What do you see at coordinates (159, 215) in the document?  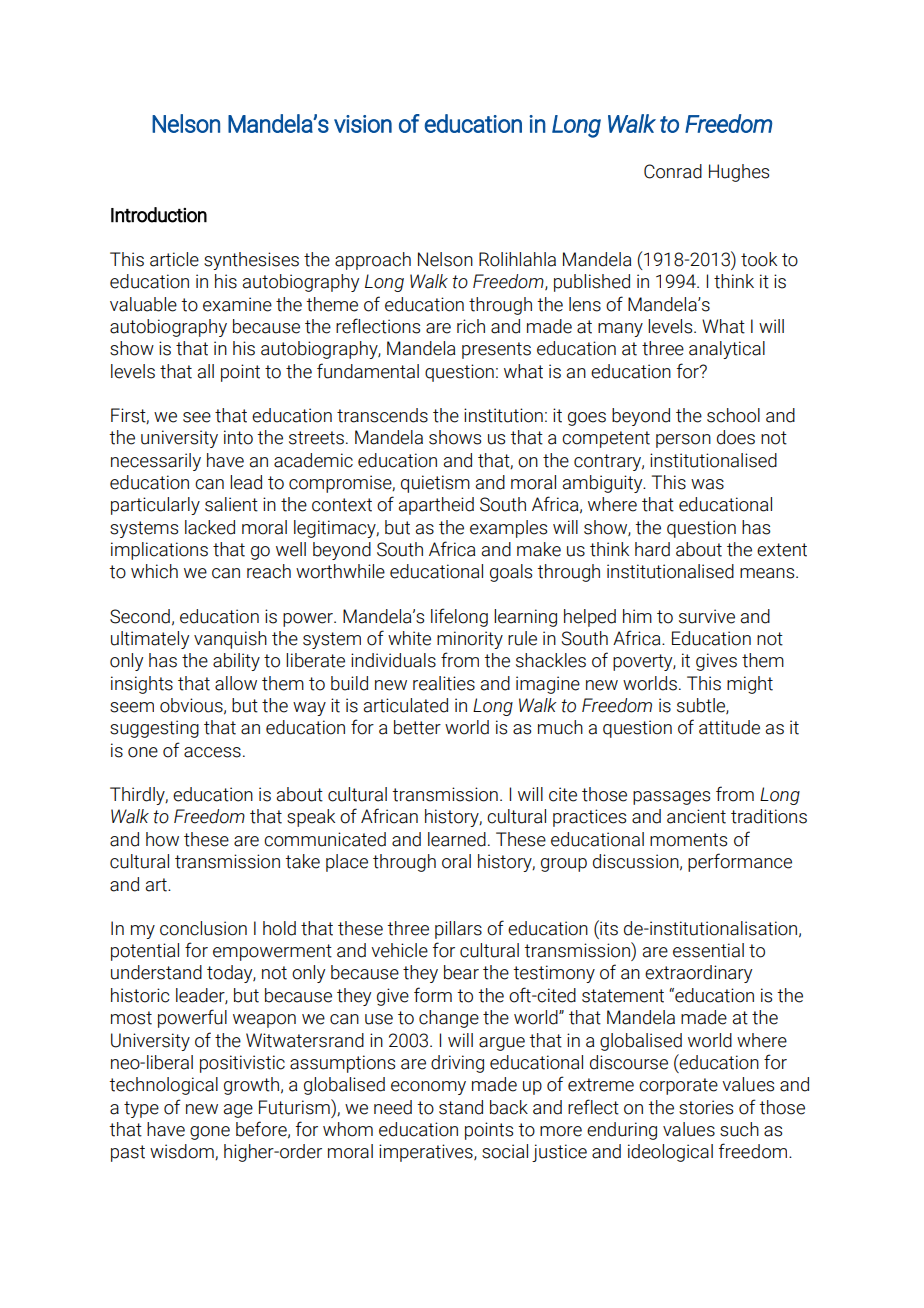 I see `Introduction` at bounding box center [159, 215].
